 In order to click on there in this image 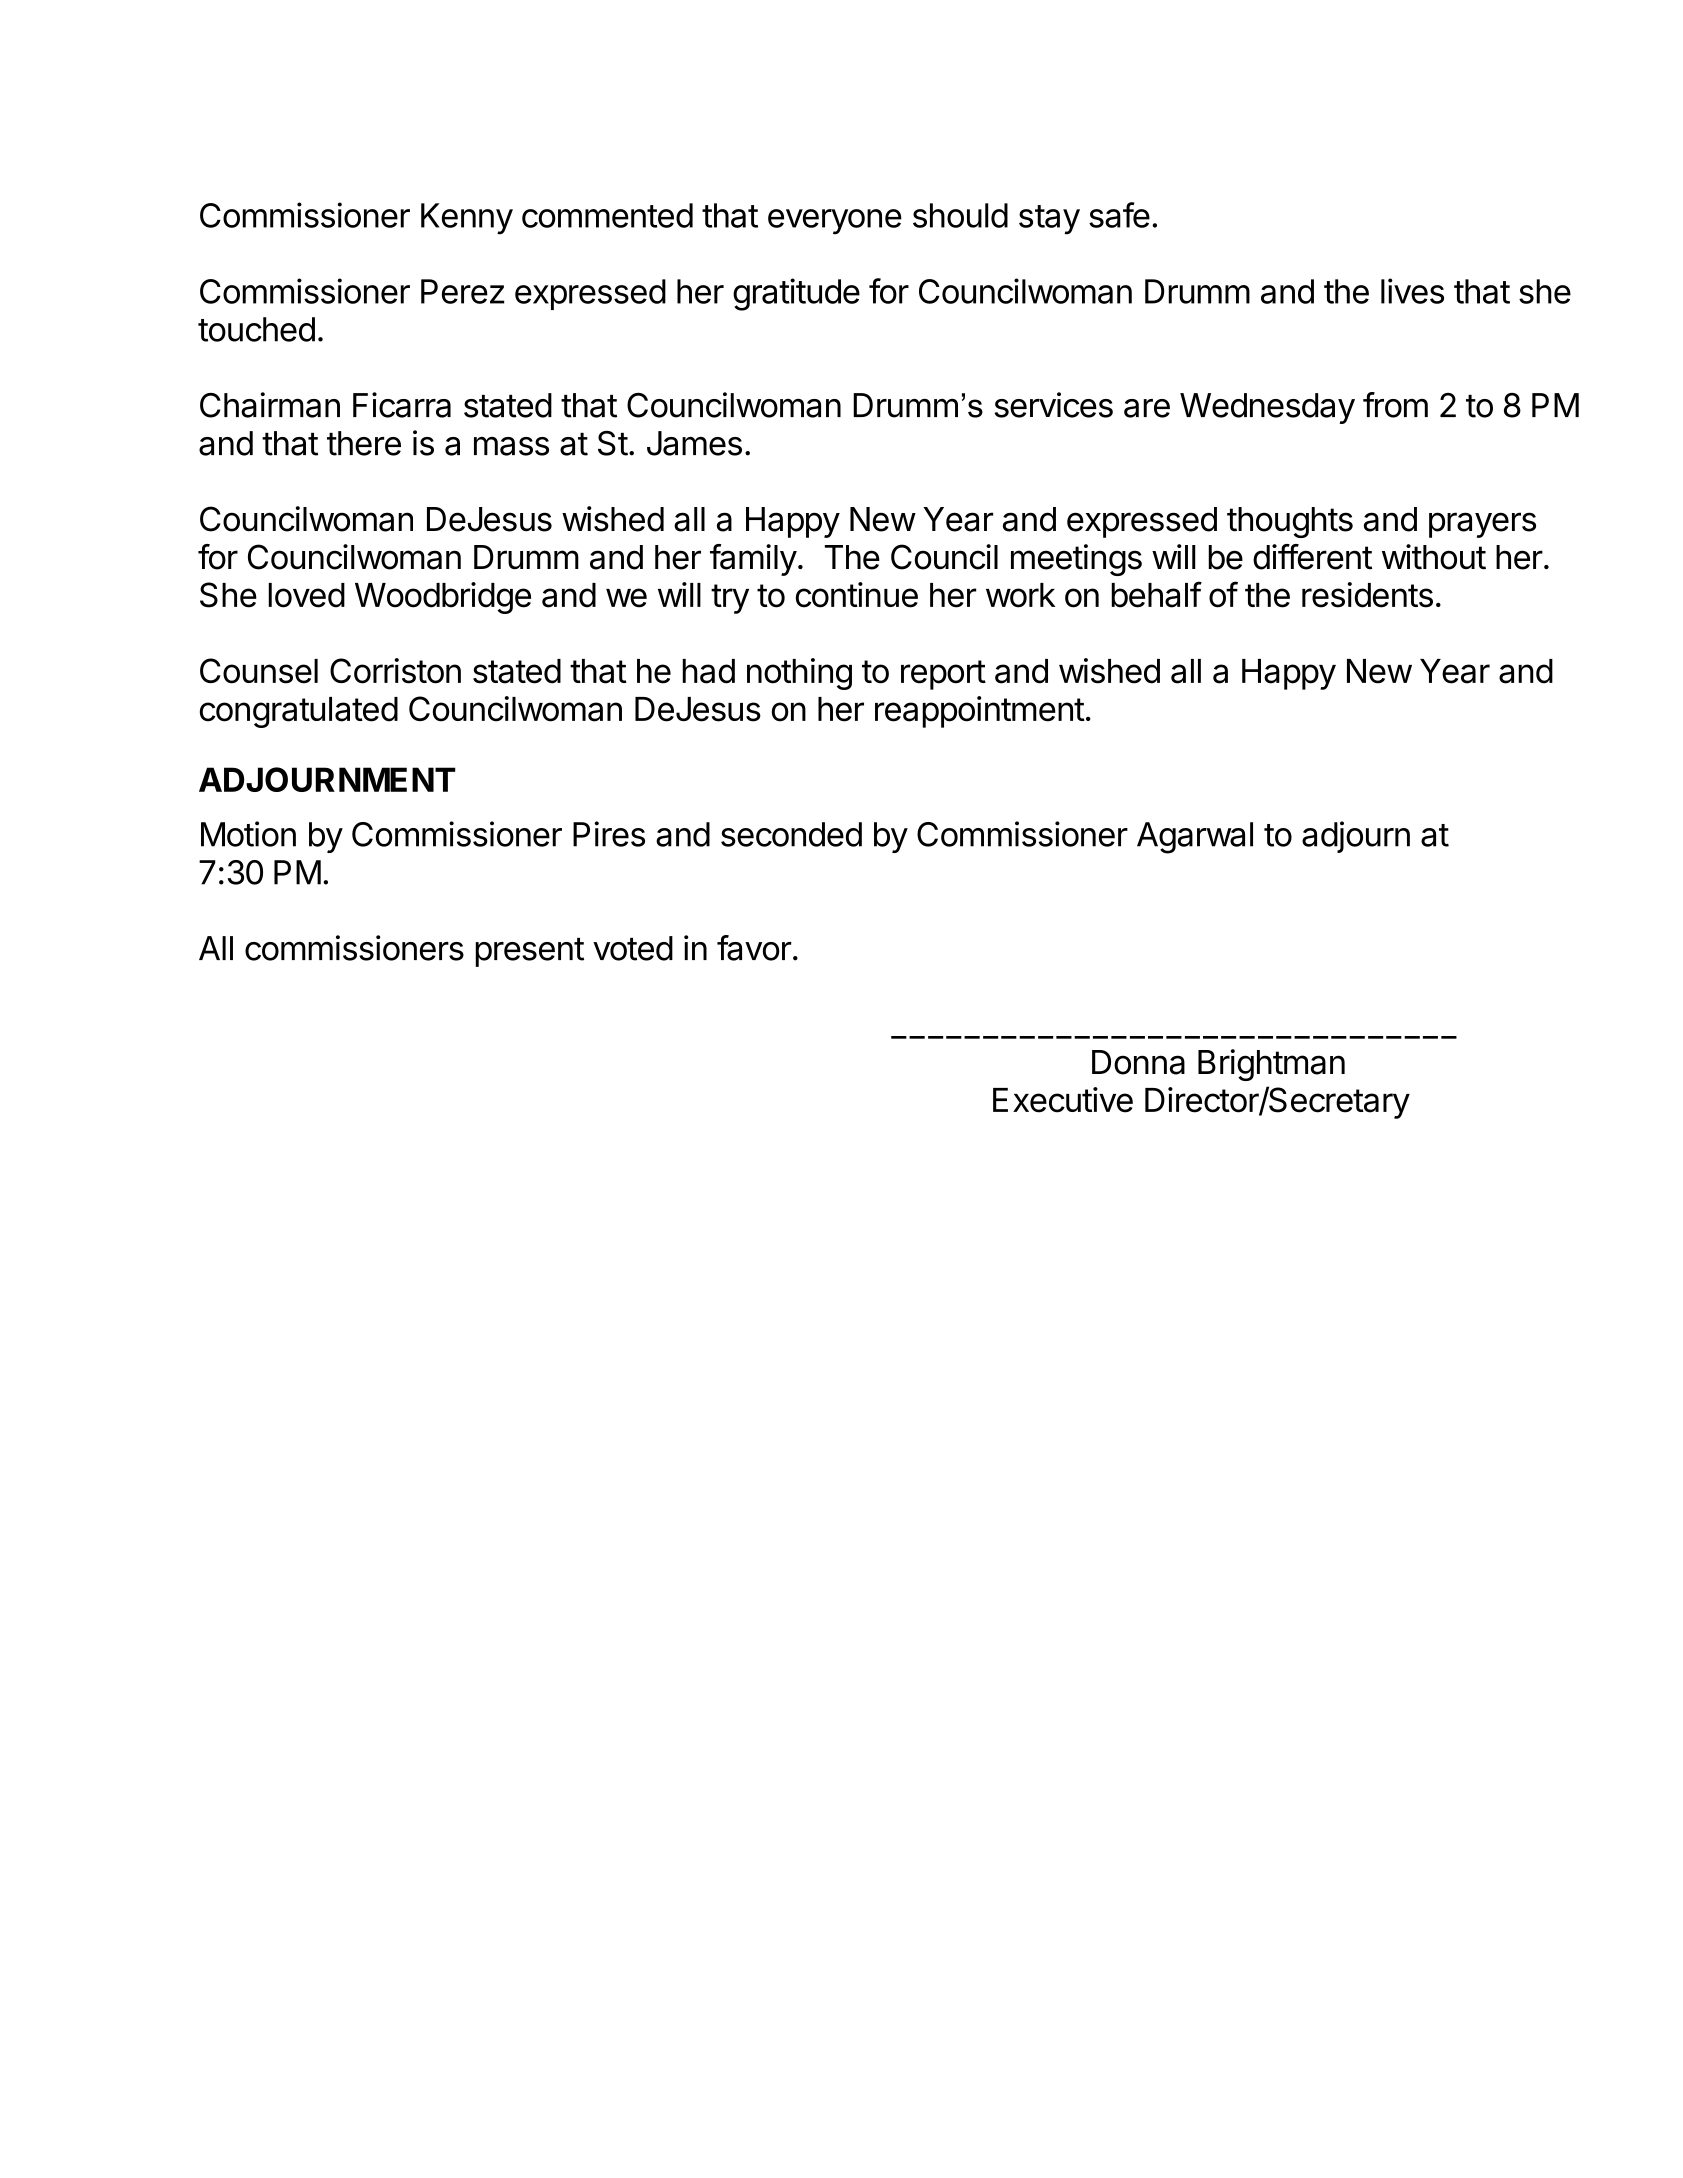, I will do `click(364, 443)`.
